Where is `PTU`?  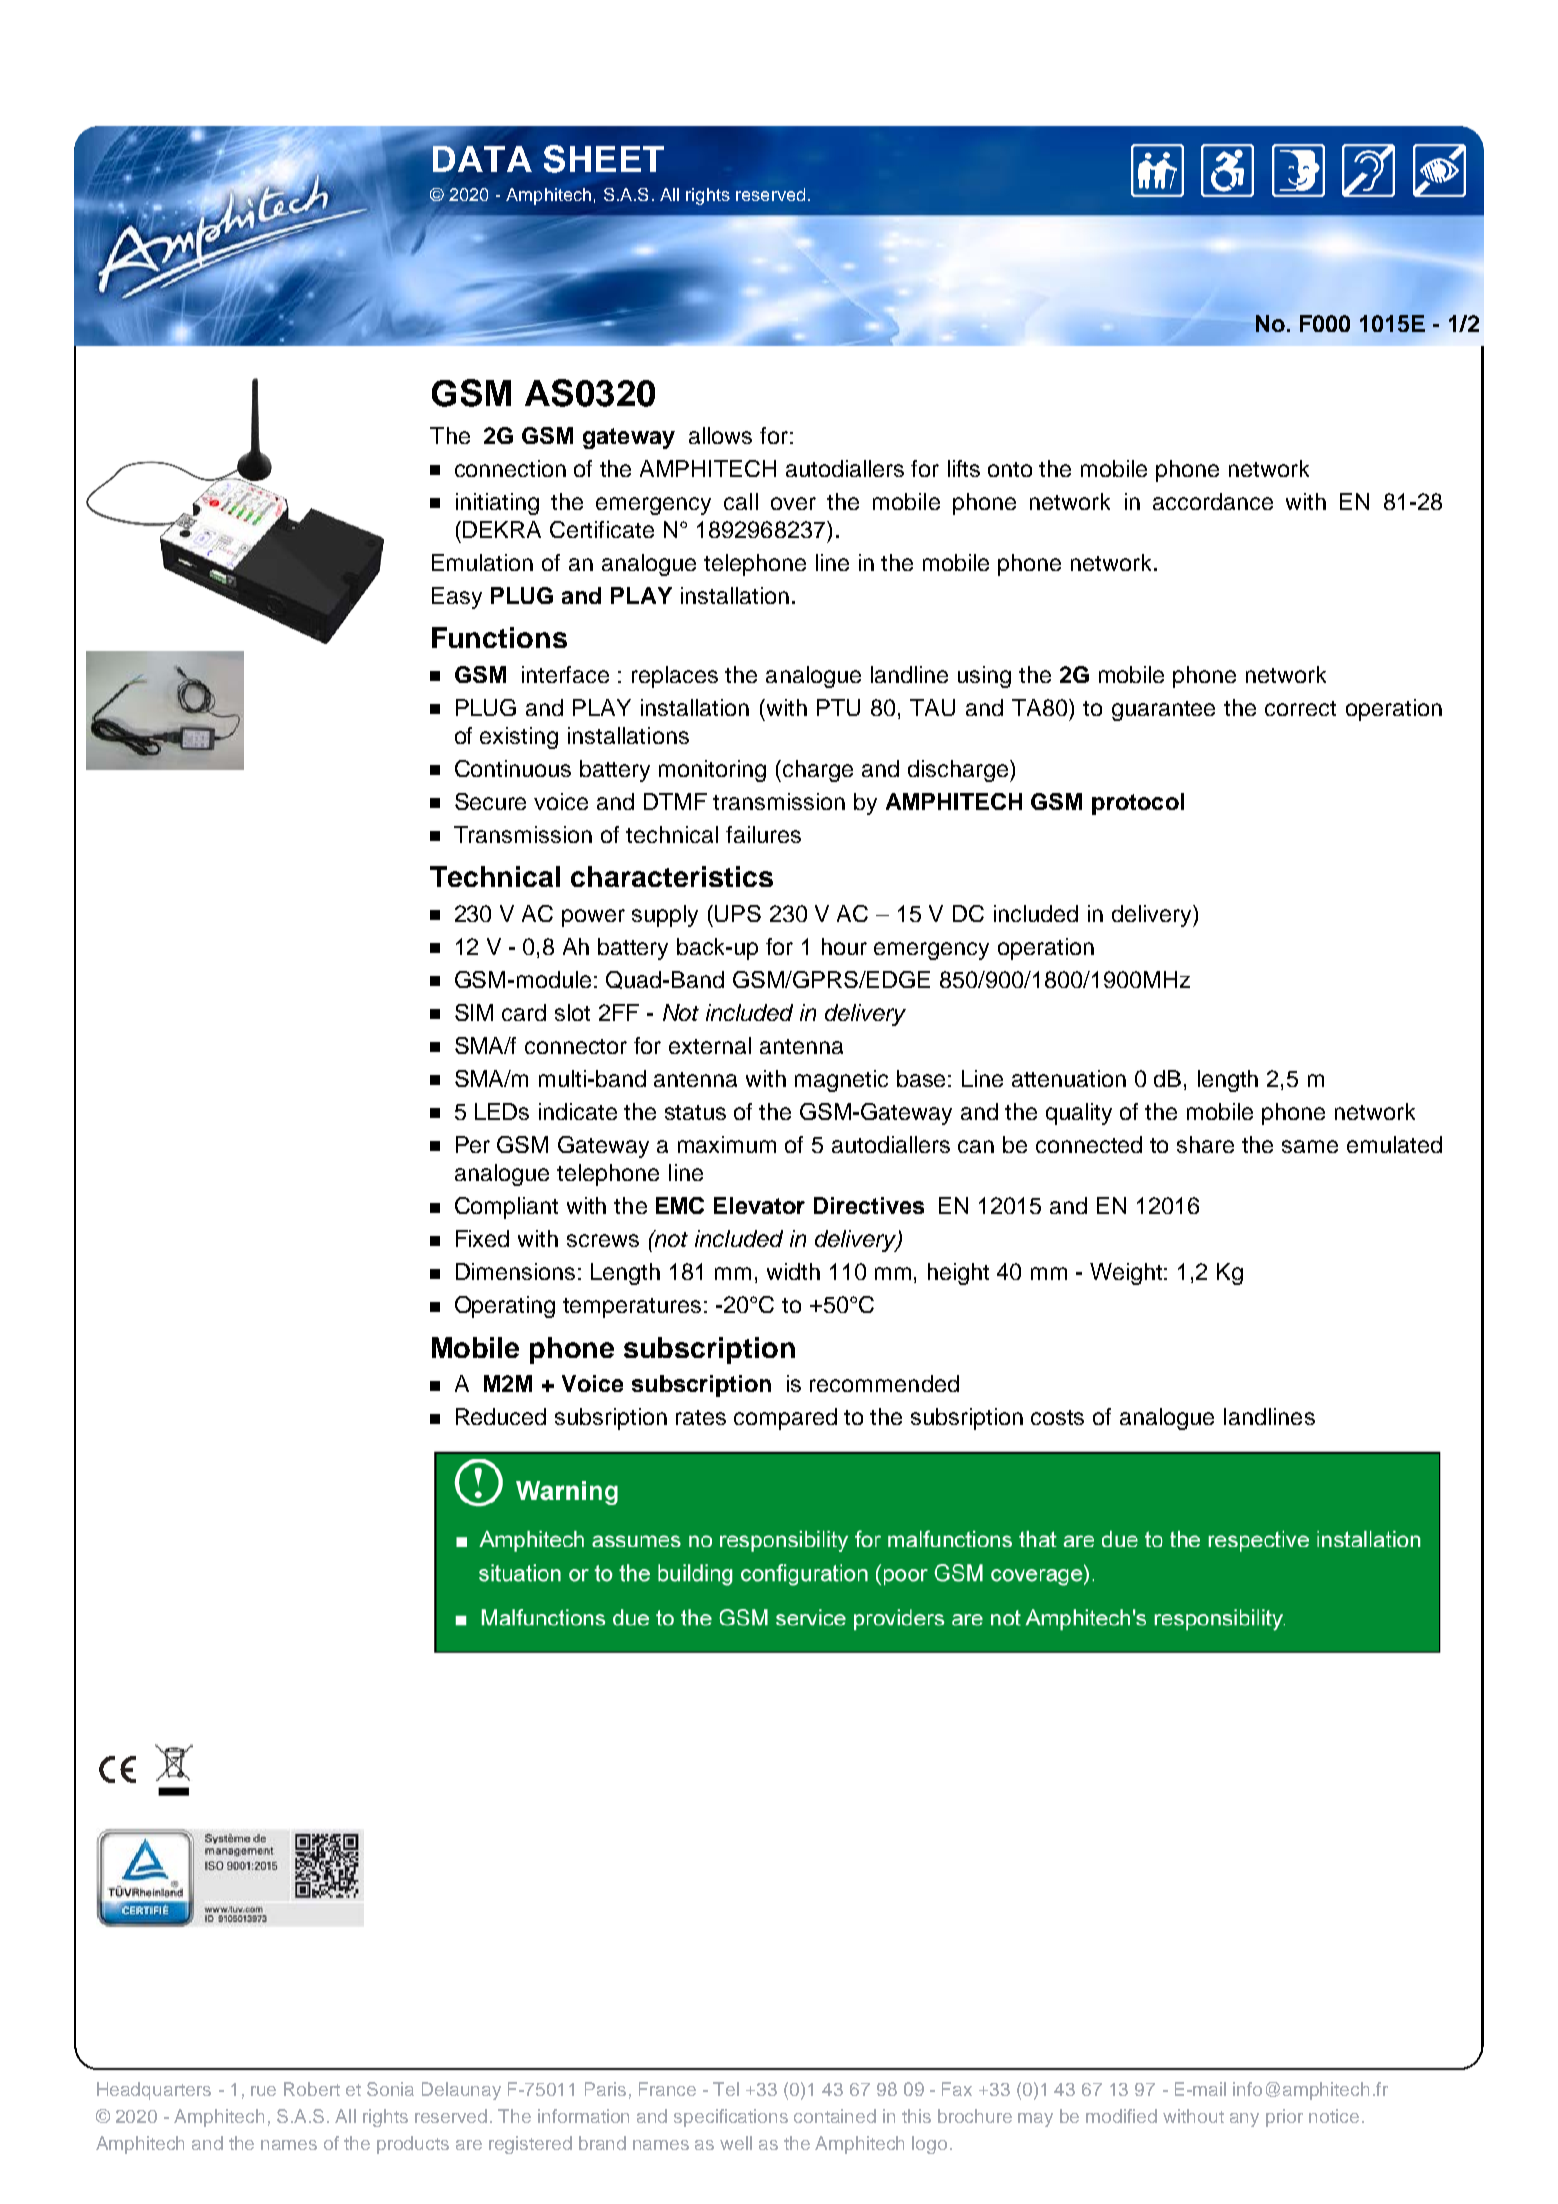 PTU is located at coordinates (838, 707).
